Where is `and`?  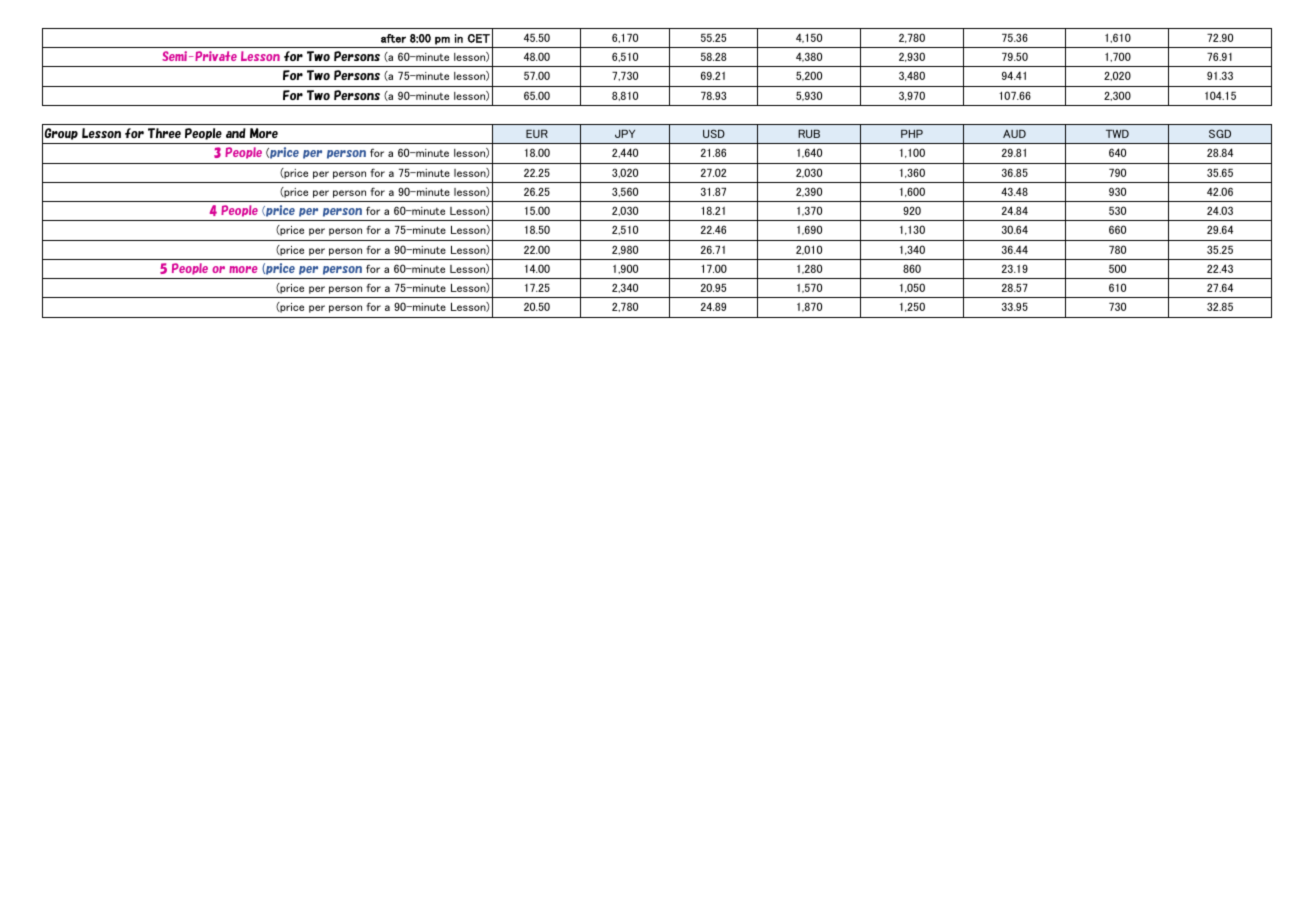 and is located at coordinates (236, 133).
